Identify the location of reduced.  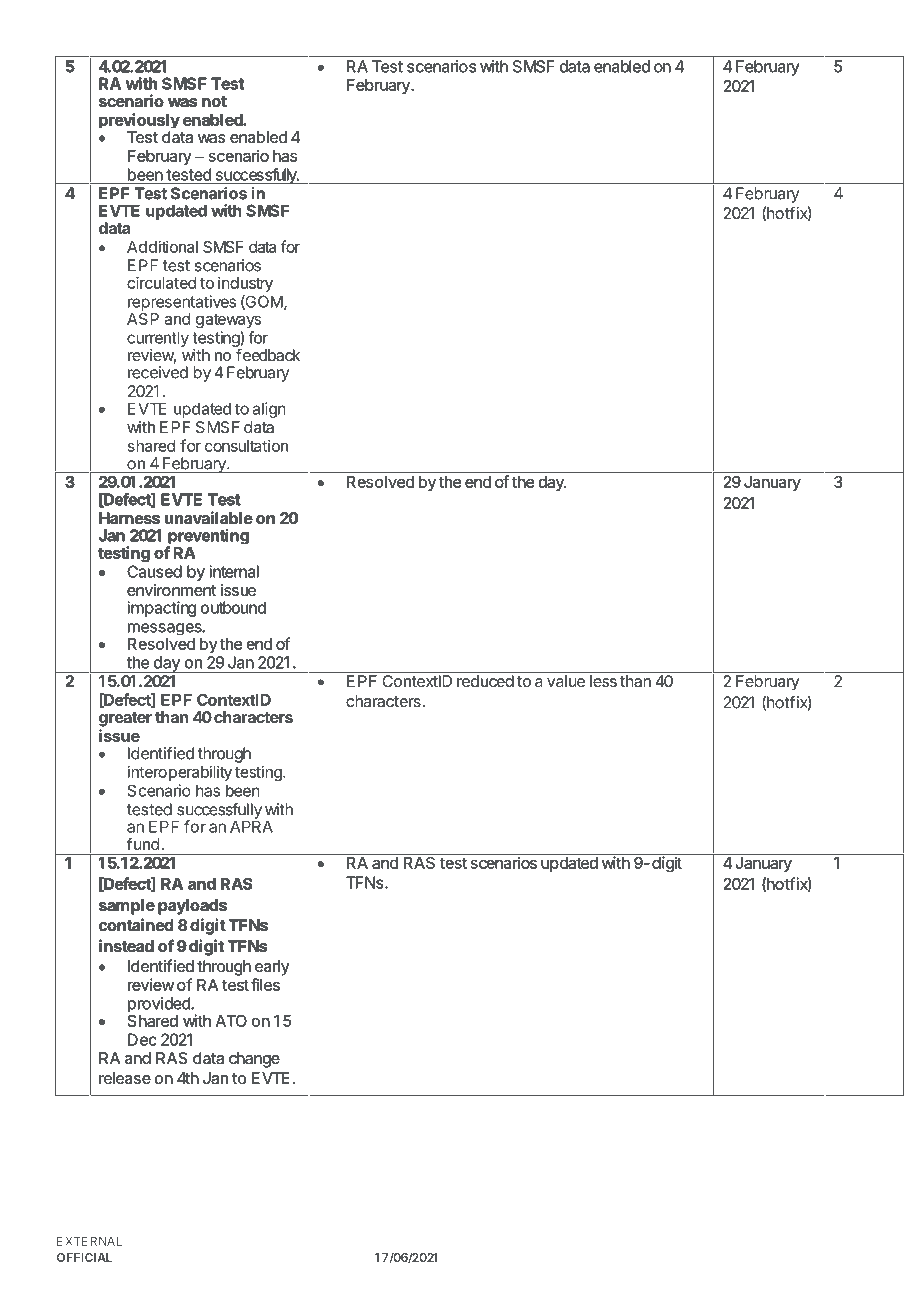
(485, 681).
